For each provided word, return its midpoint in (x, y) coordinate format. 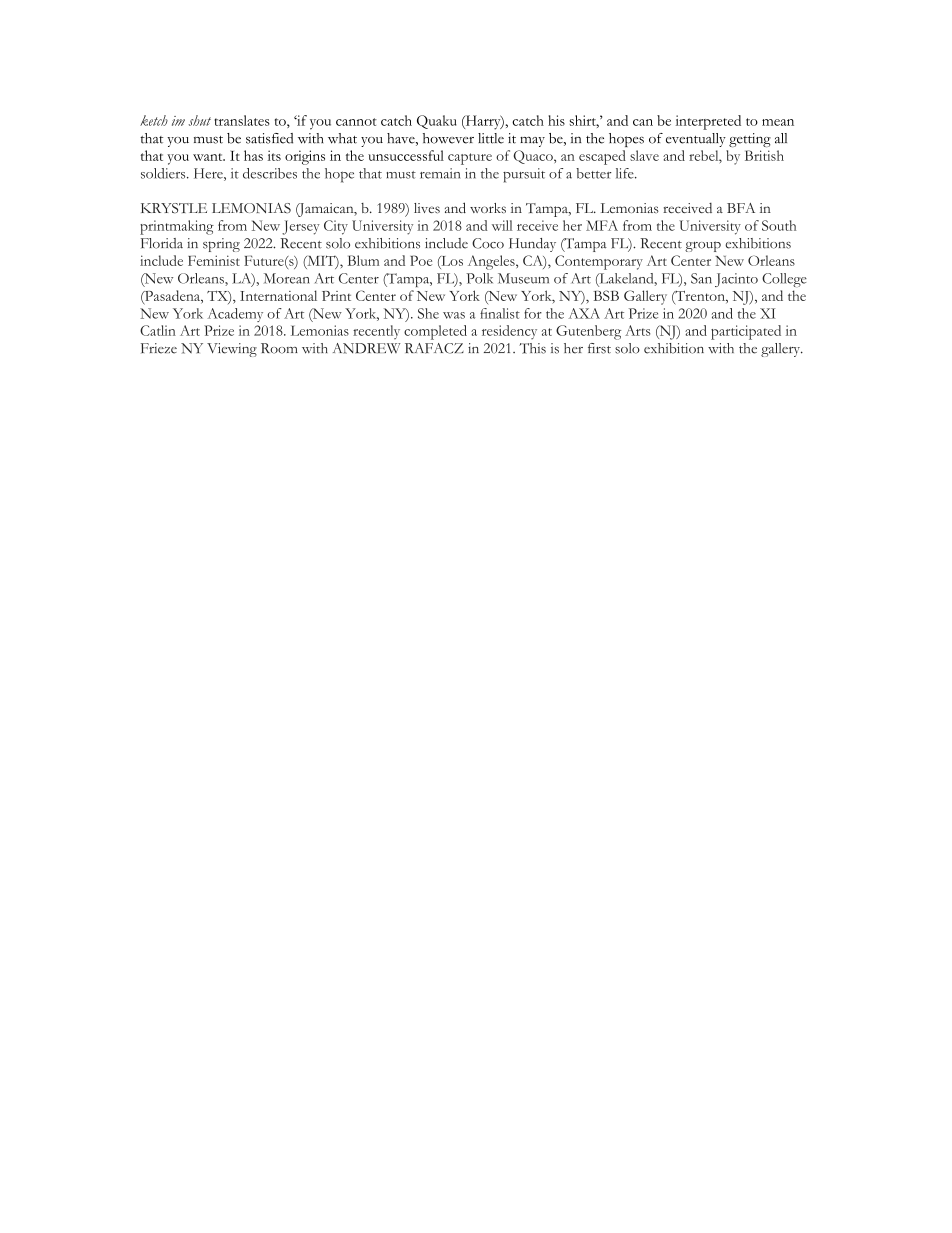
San (701, 278)
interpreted (708, 122)
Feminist (214, 260)
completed (435, 332)
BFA (741, 208)
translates (242, 120)
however (448, 138)
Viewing (232, 350)
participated (746, 332)
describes (270, 173)
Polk (479, 278)
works (488, 208)
